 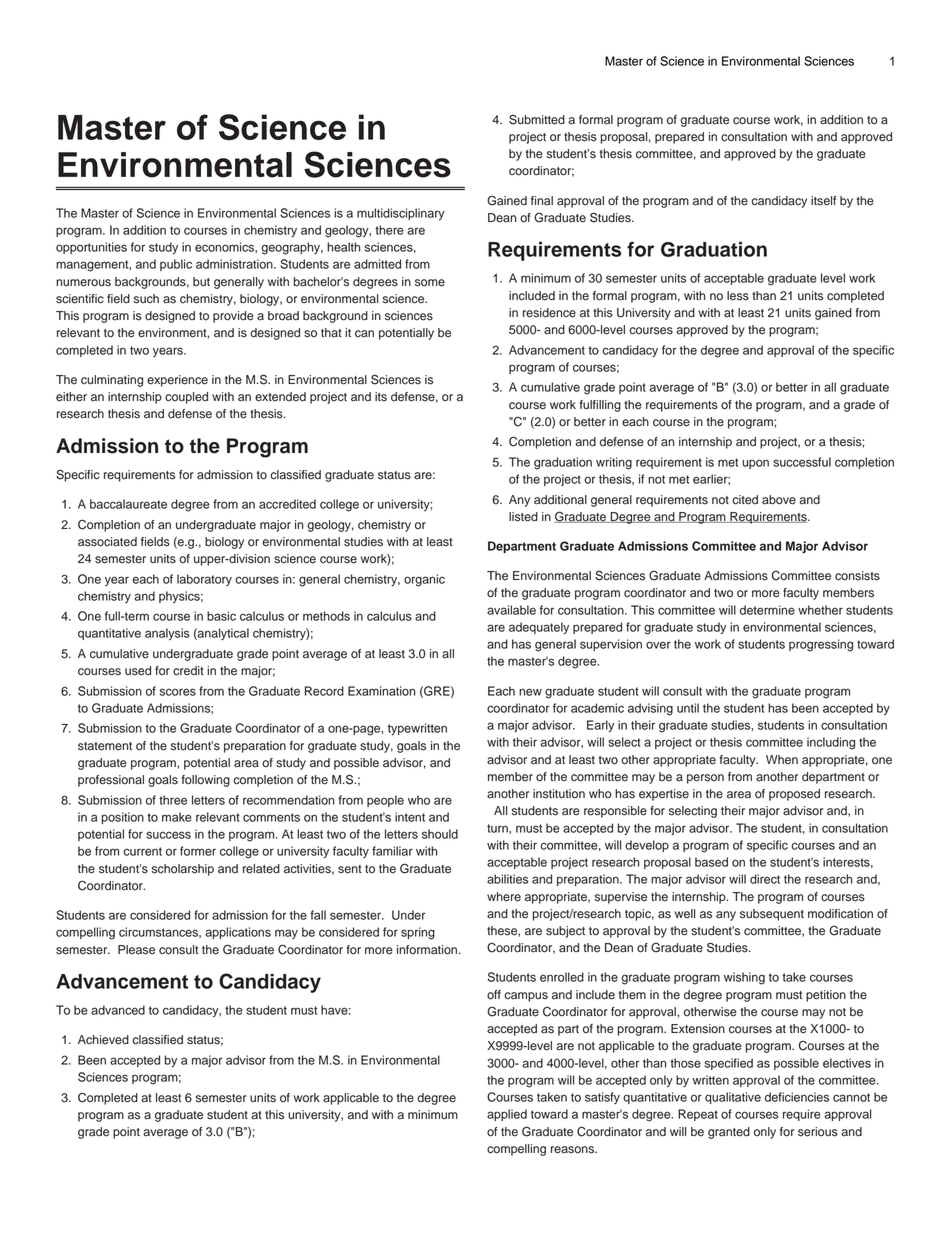 What do you see at coordinates (167, 634) in the document?
I see `analysis` at bounding box center [167, 634].
